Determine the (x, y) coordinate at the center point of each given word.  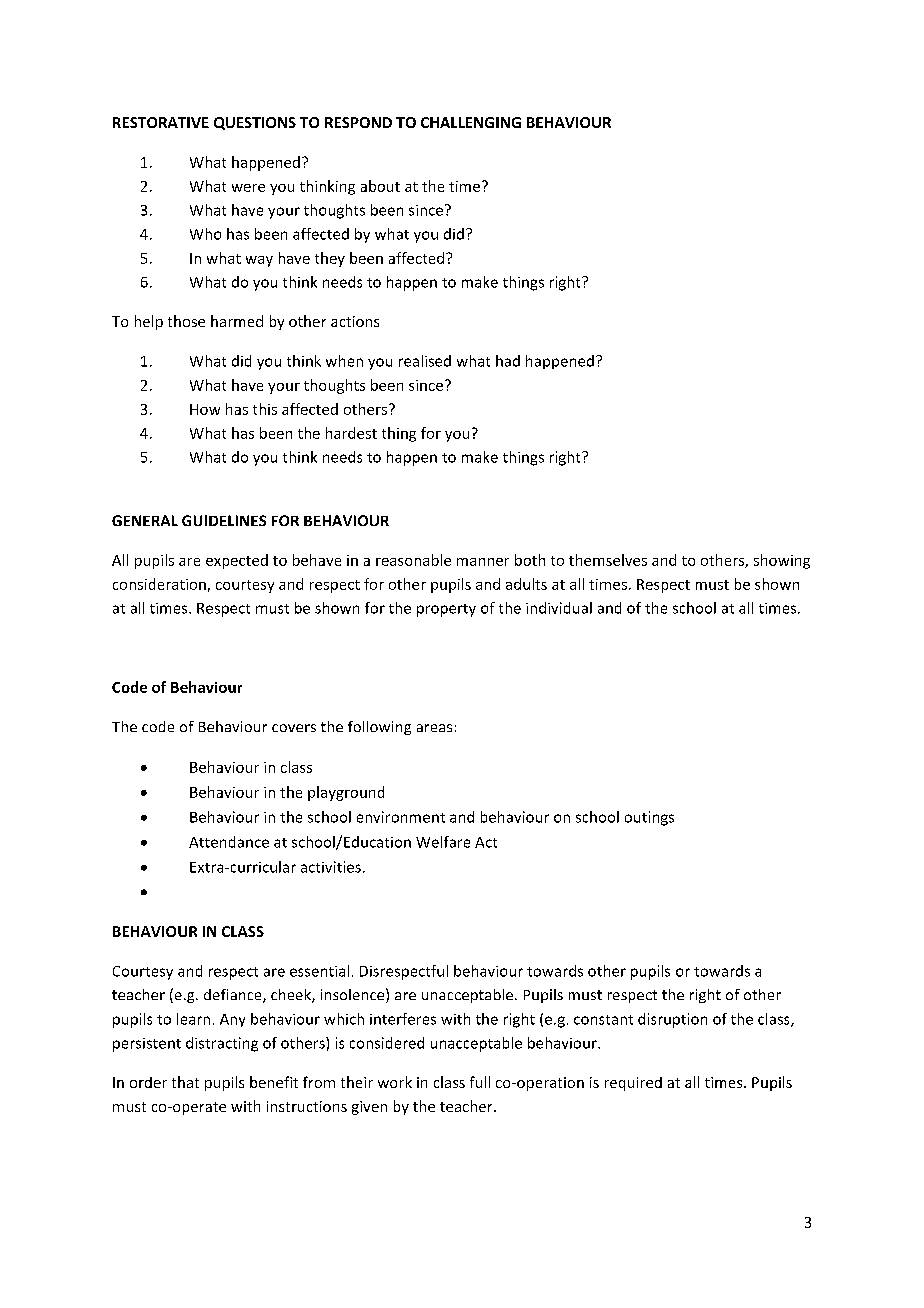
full (480, 1082)
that (185, 1082)
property (446, 610)
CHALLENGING (471, 122)
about (380, 186)
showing (782, 561)
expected (237, 561)
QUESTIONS (255, 123)
